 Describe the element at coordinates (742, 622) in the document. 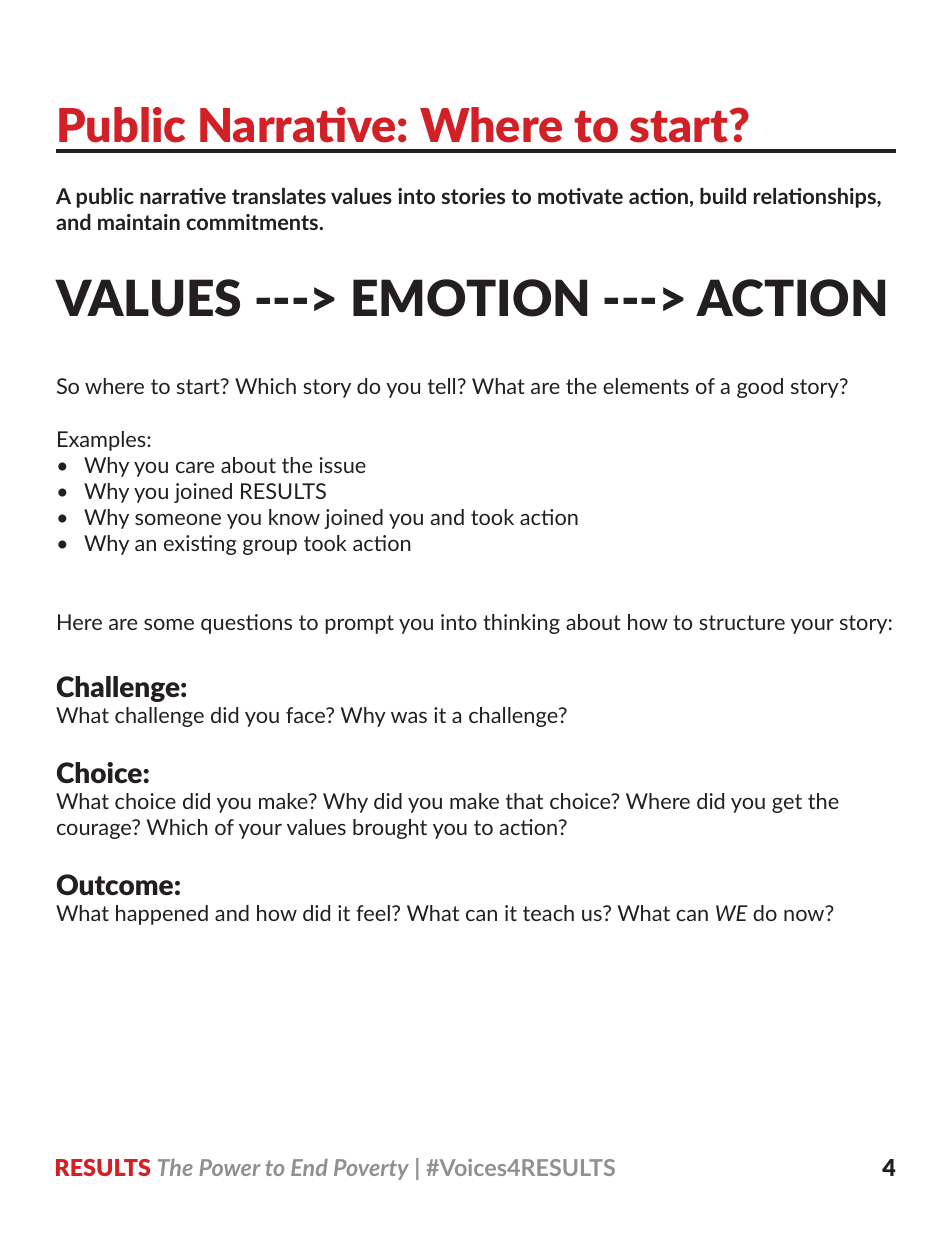

I see `structure` at that location.
